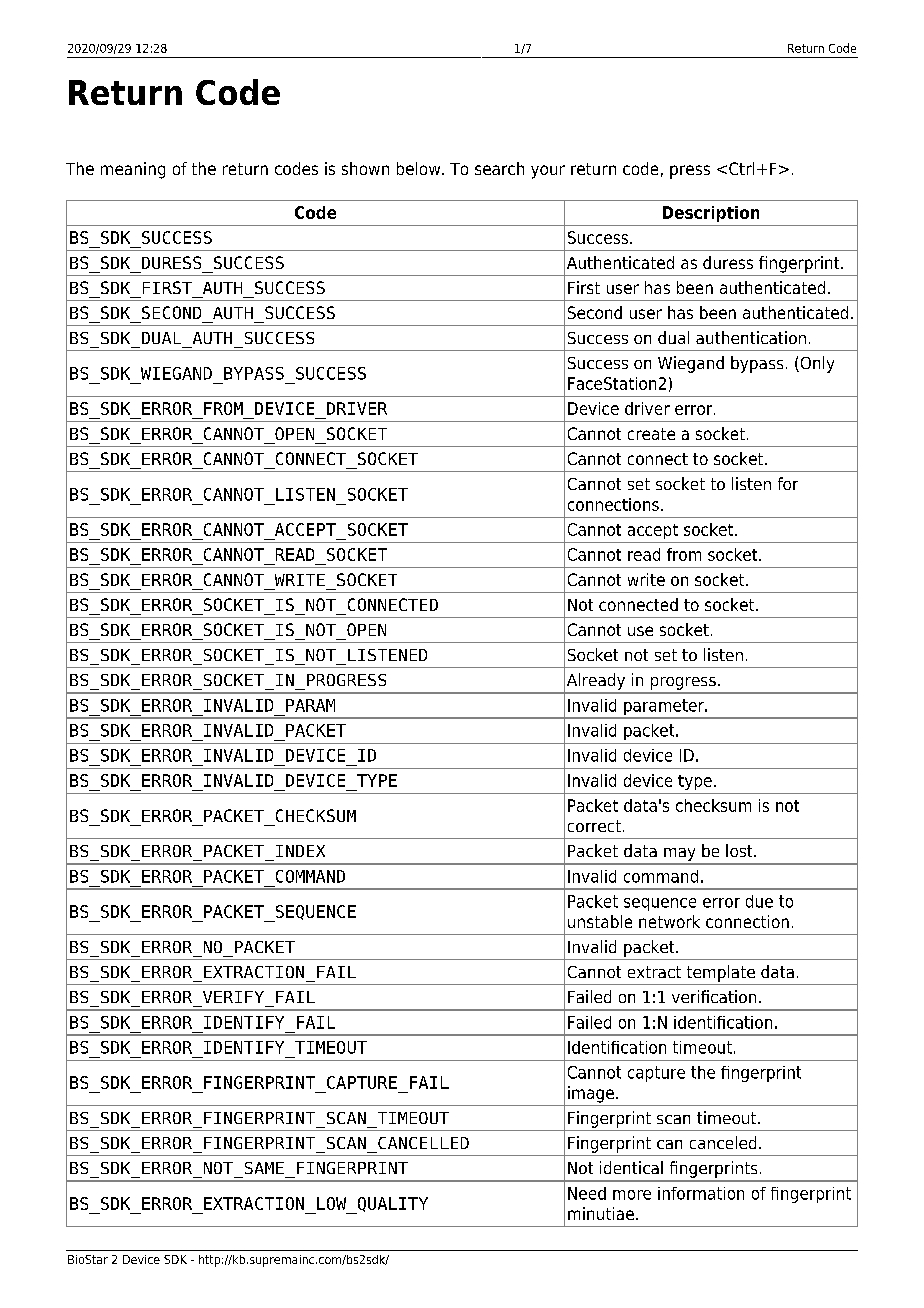 Image resolution: width=924 pixels, height=1308 pixels. Describe the element at coordinates (499, 168) in the screenshot. I see `search` at that location.
